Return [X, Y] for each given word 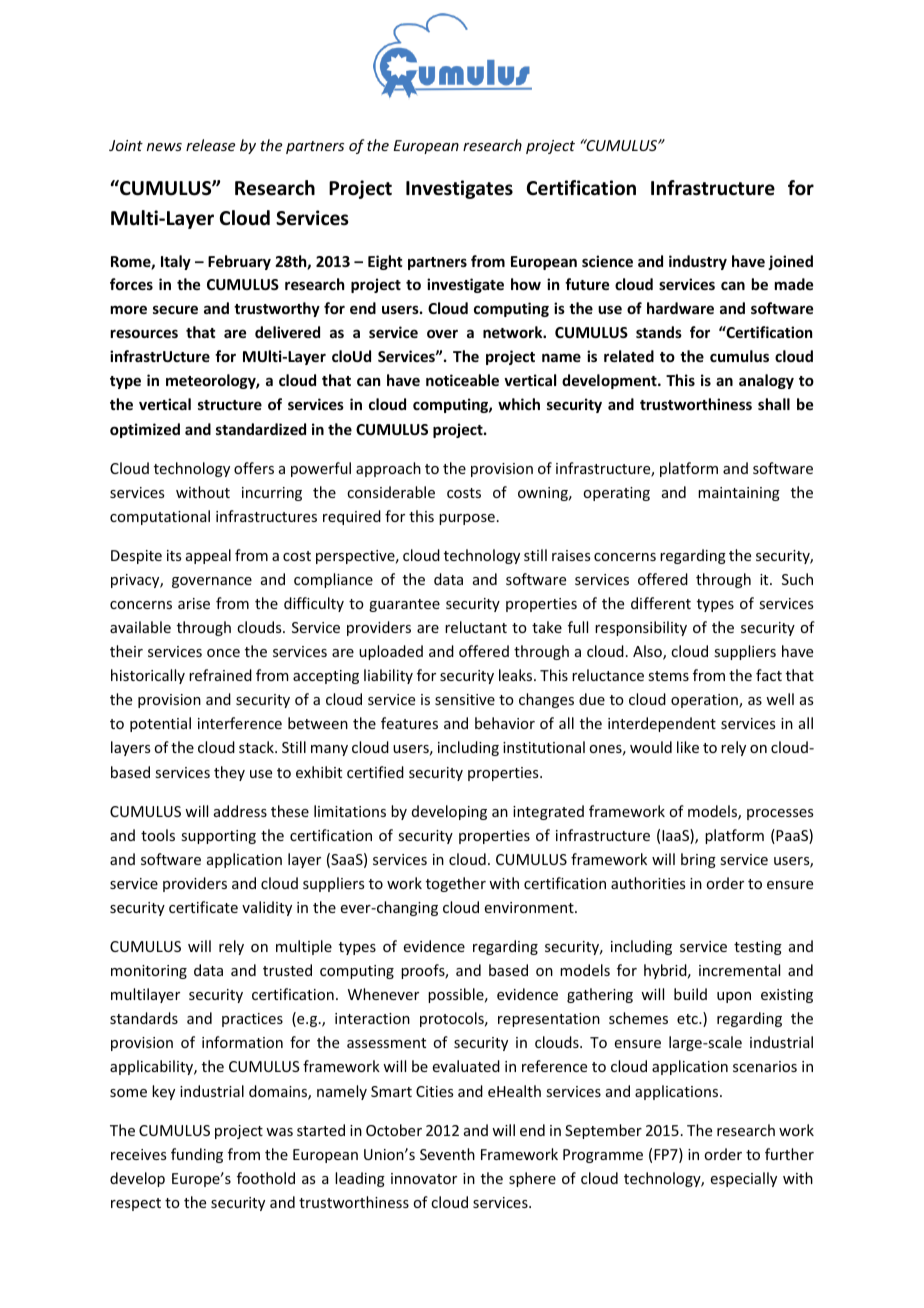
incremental [739, 970]
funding [197, 1155]
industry [698, 262]
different [661, 603]
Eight [385, 262]
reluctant [476, 627]
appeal [208, 556]
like [688, 747]
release [210, 145]
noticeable [462, 380]
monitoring [149, 972]
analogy [766, 381]
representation [549, 1020]
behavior [505, 723]
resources [144, 333]
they [229, 773]
